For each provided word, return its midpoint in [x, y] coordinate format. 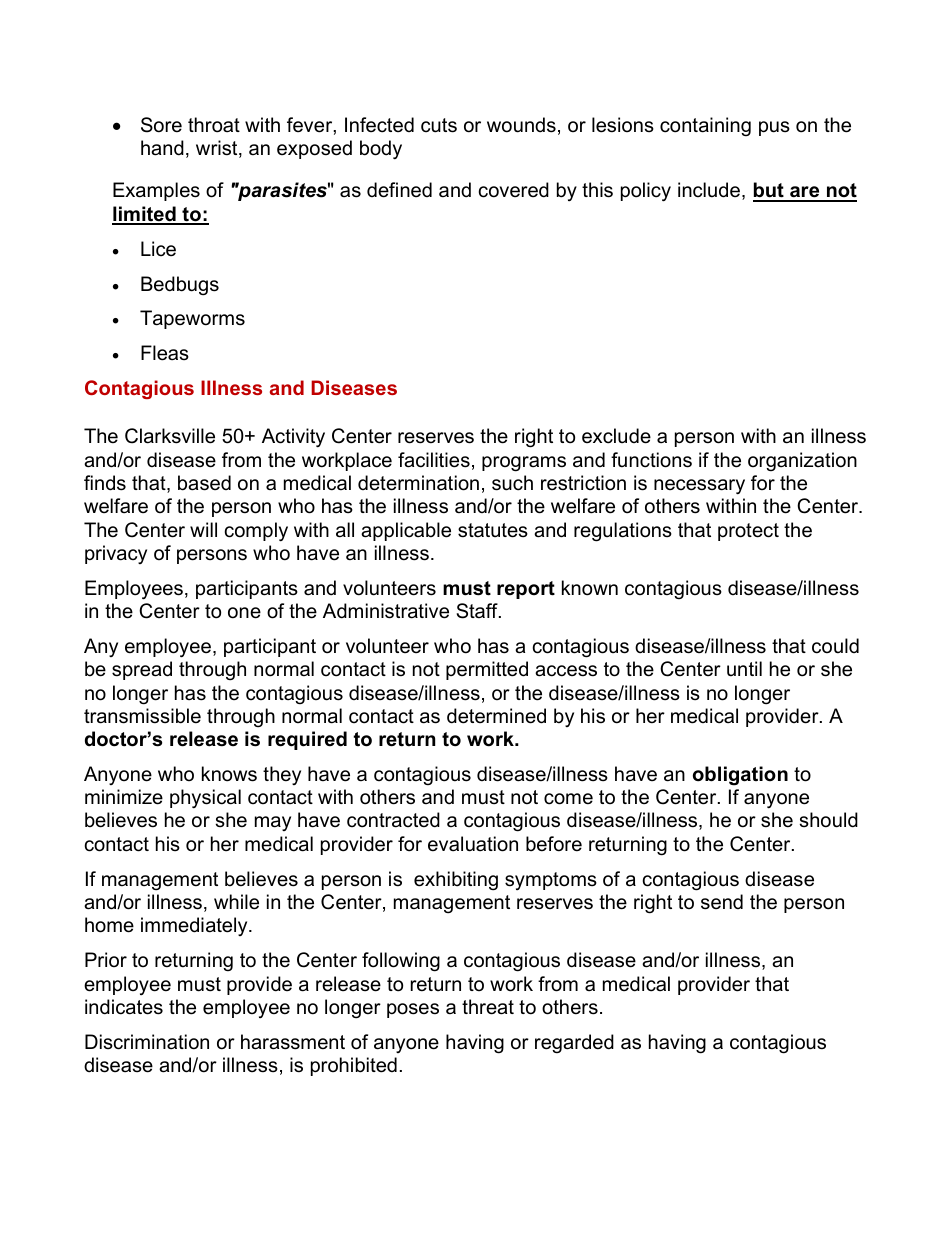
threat [488, 1007]
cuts [439, 125]
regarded [574, 1043]
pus [774, 128]
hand [162, 148]
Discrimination [147, 1042]
